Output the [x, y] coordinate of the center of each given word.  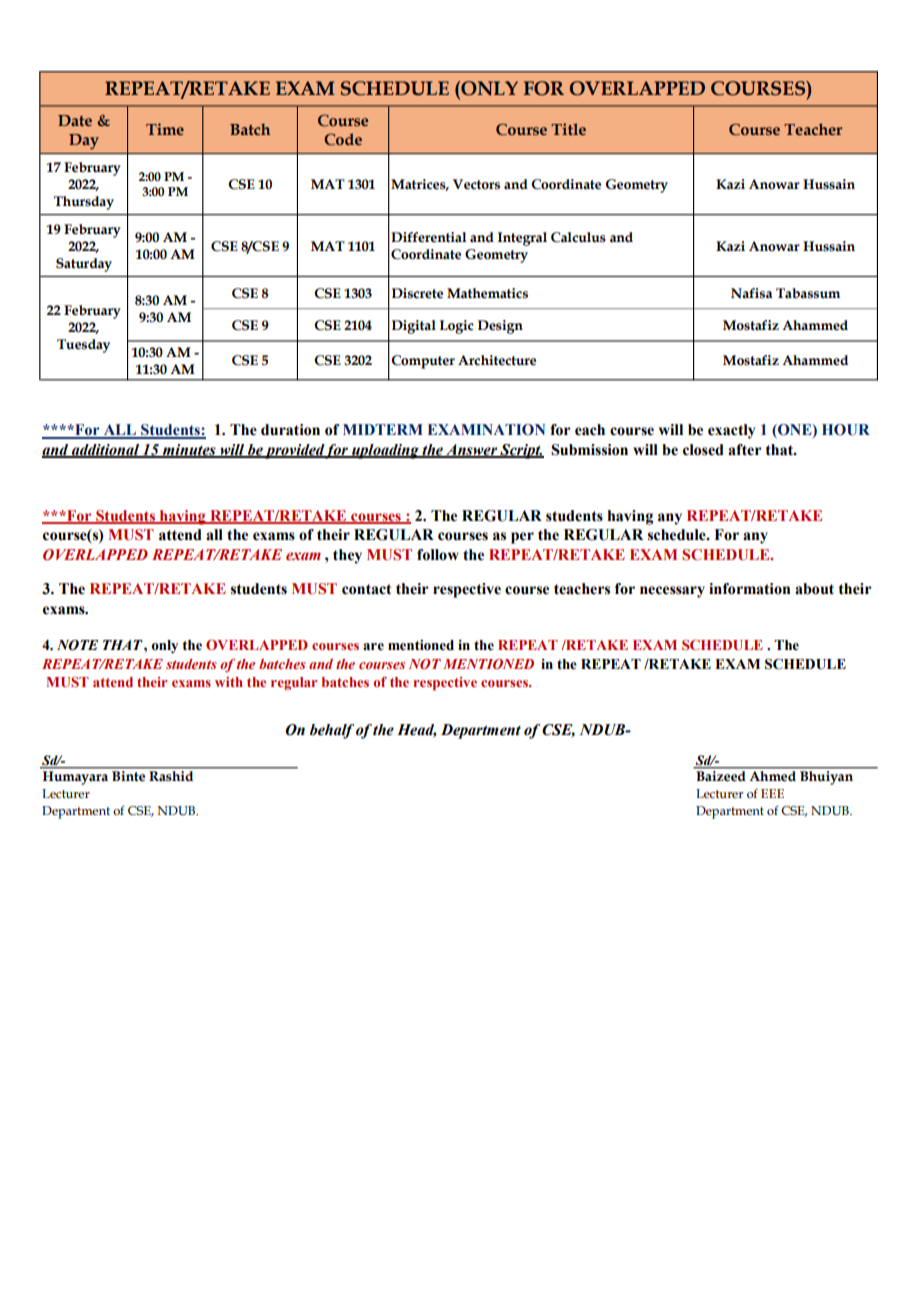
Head [416, 730]
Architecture [497, 360]
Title [568, 129]
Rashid [171, 776]
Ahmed [773, 776]
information [749, 589]
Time [165, 129]
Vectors [476, 184]
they [347, 556]
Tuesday [83, 346]
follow [438, 555]
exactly [731, 431]
